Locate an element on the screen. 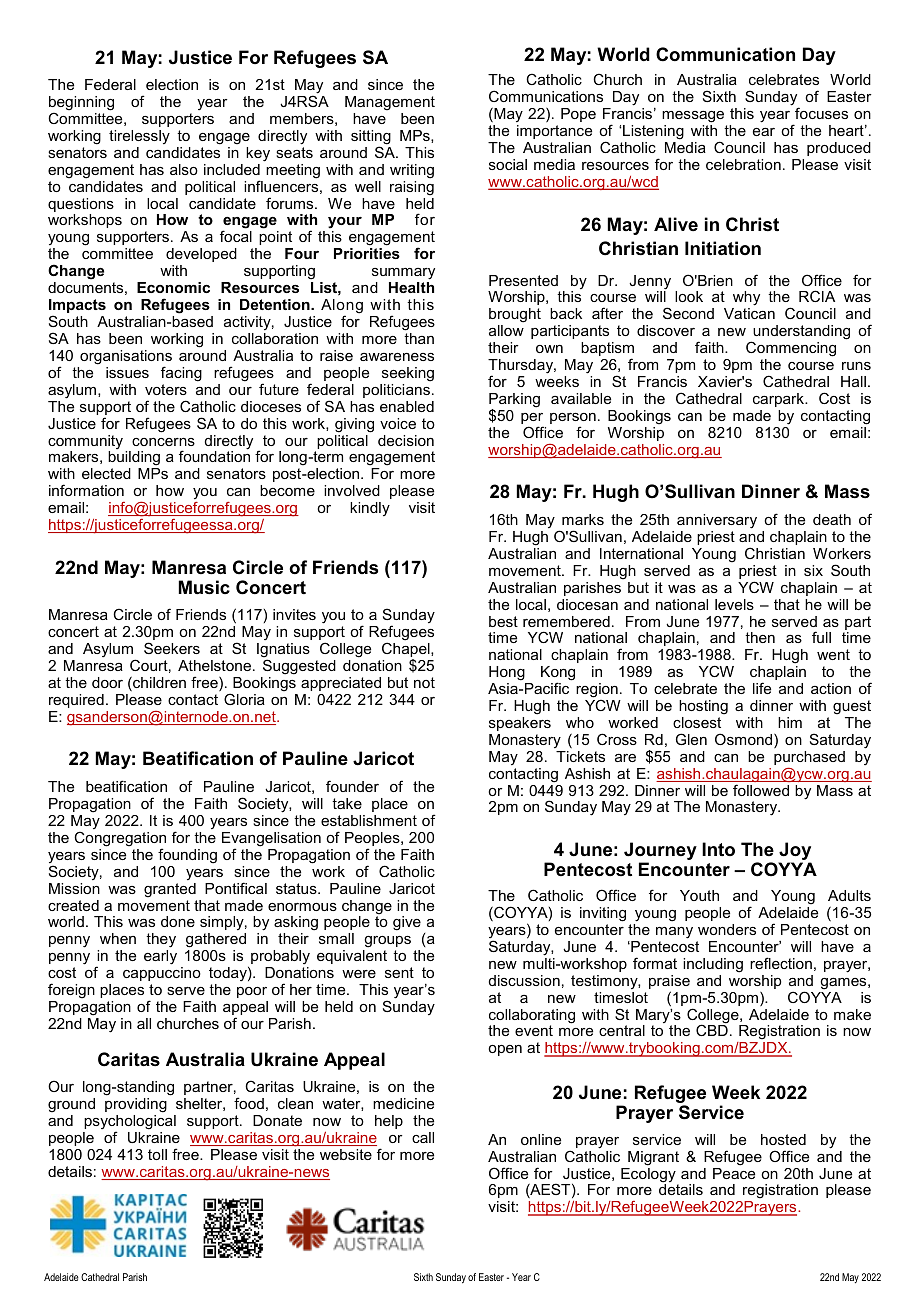 This screenshot has width=924, height=1308. Parking is located at coordinates (514, 401).
